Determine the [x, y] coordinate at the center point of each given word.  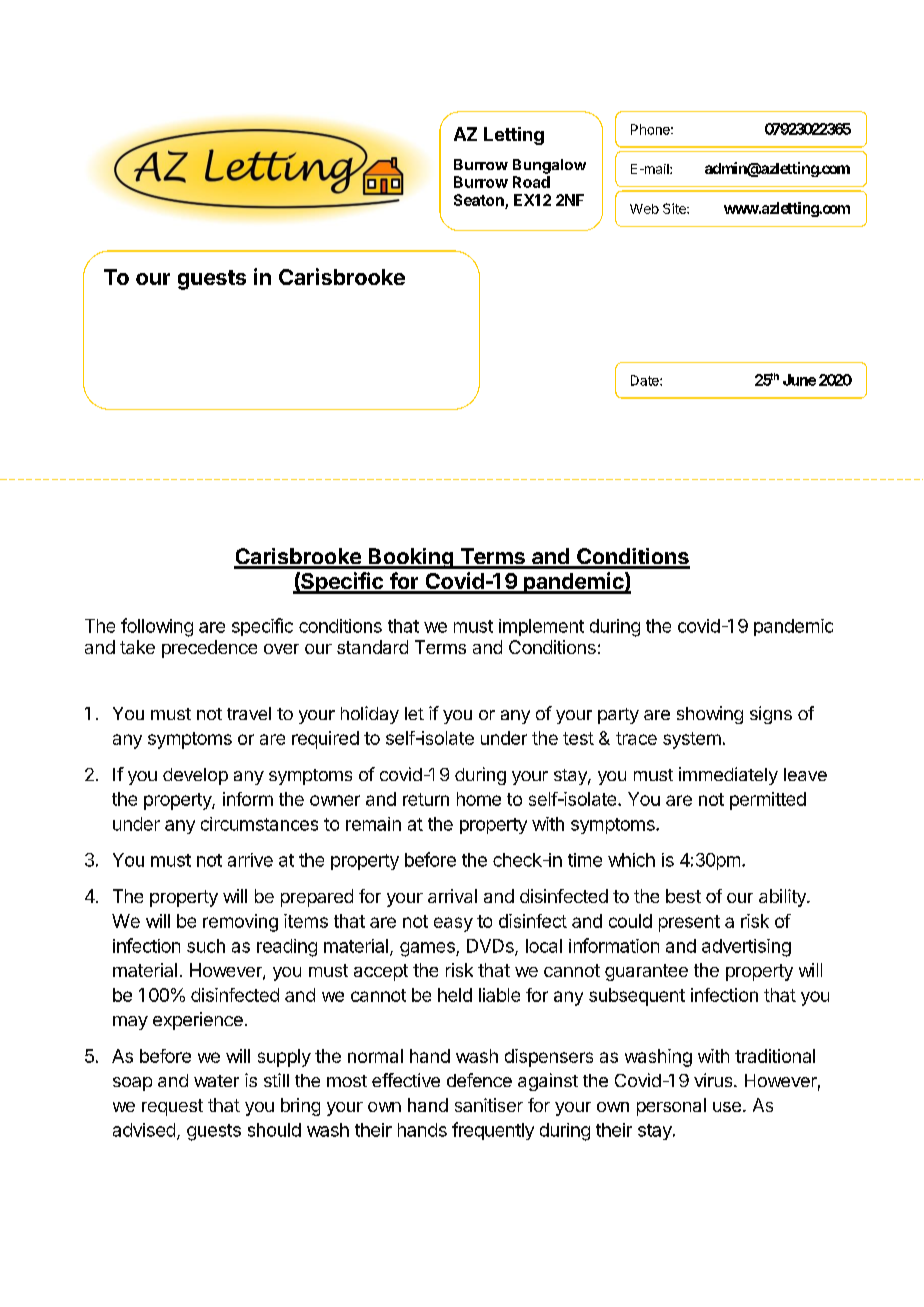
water [216, 1081]
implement [541, 627]
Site [675, 208]
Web [644, 209]
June [799, 380]
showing [710, 715]
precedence [209, 649]
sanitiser [489, 1105]
